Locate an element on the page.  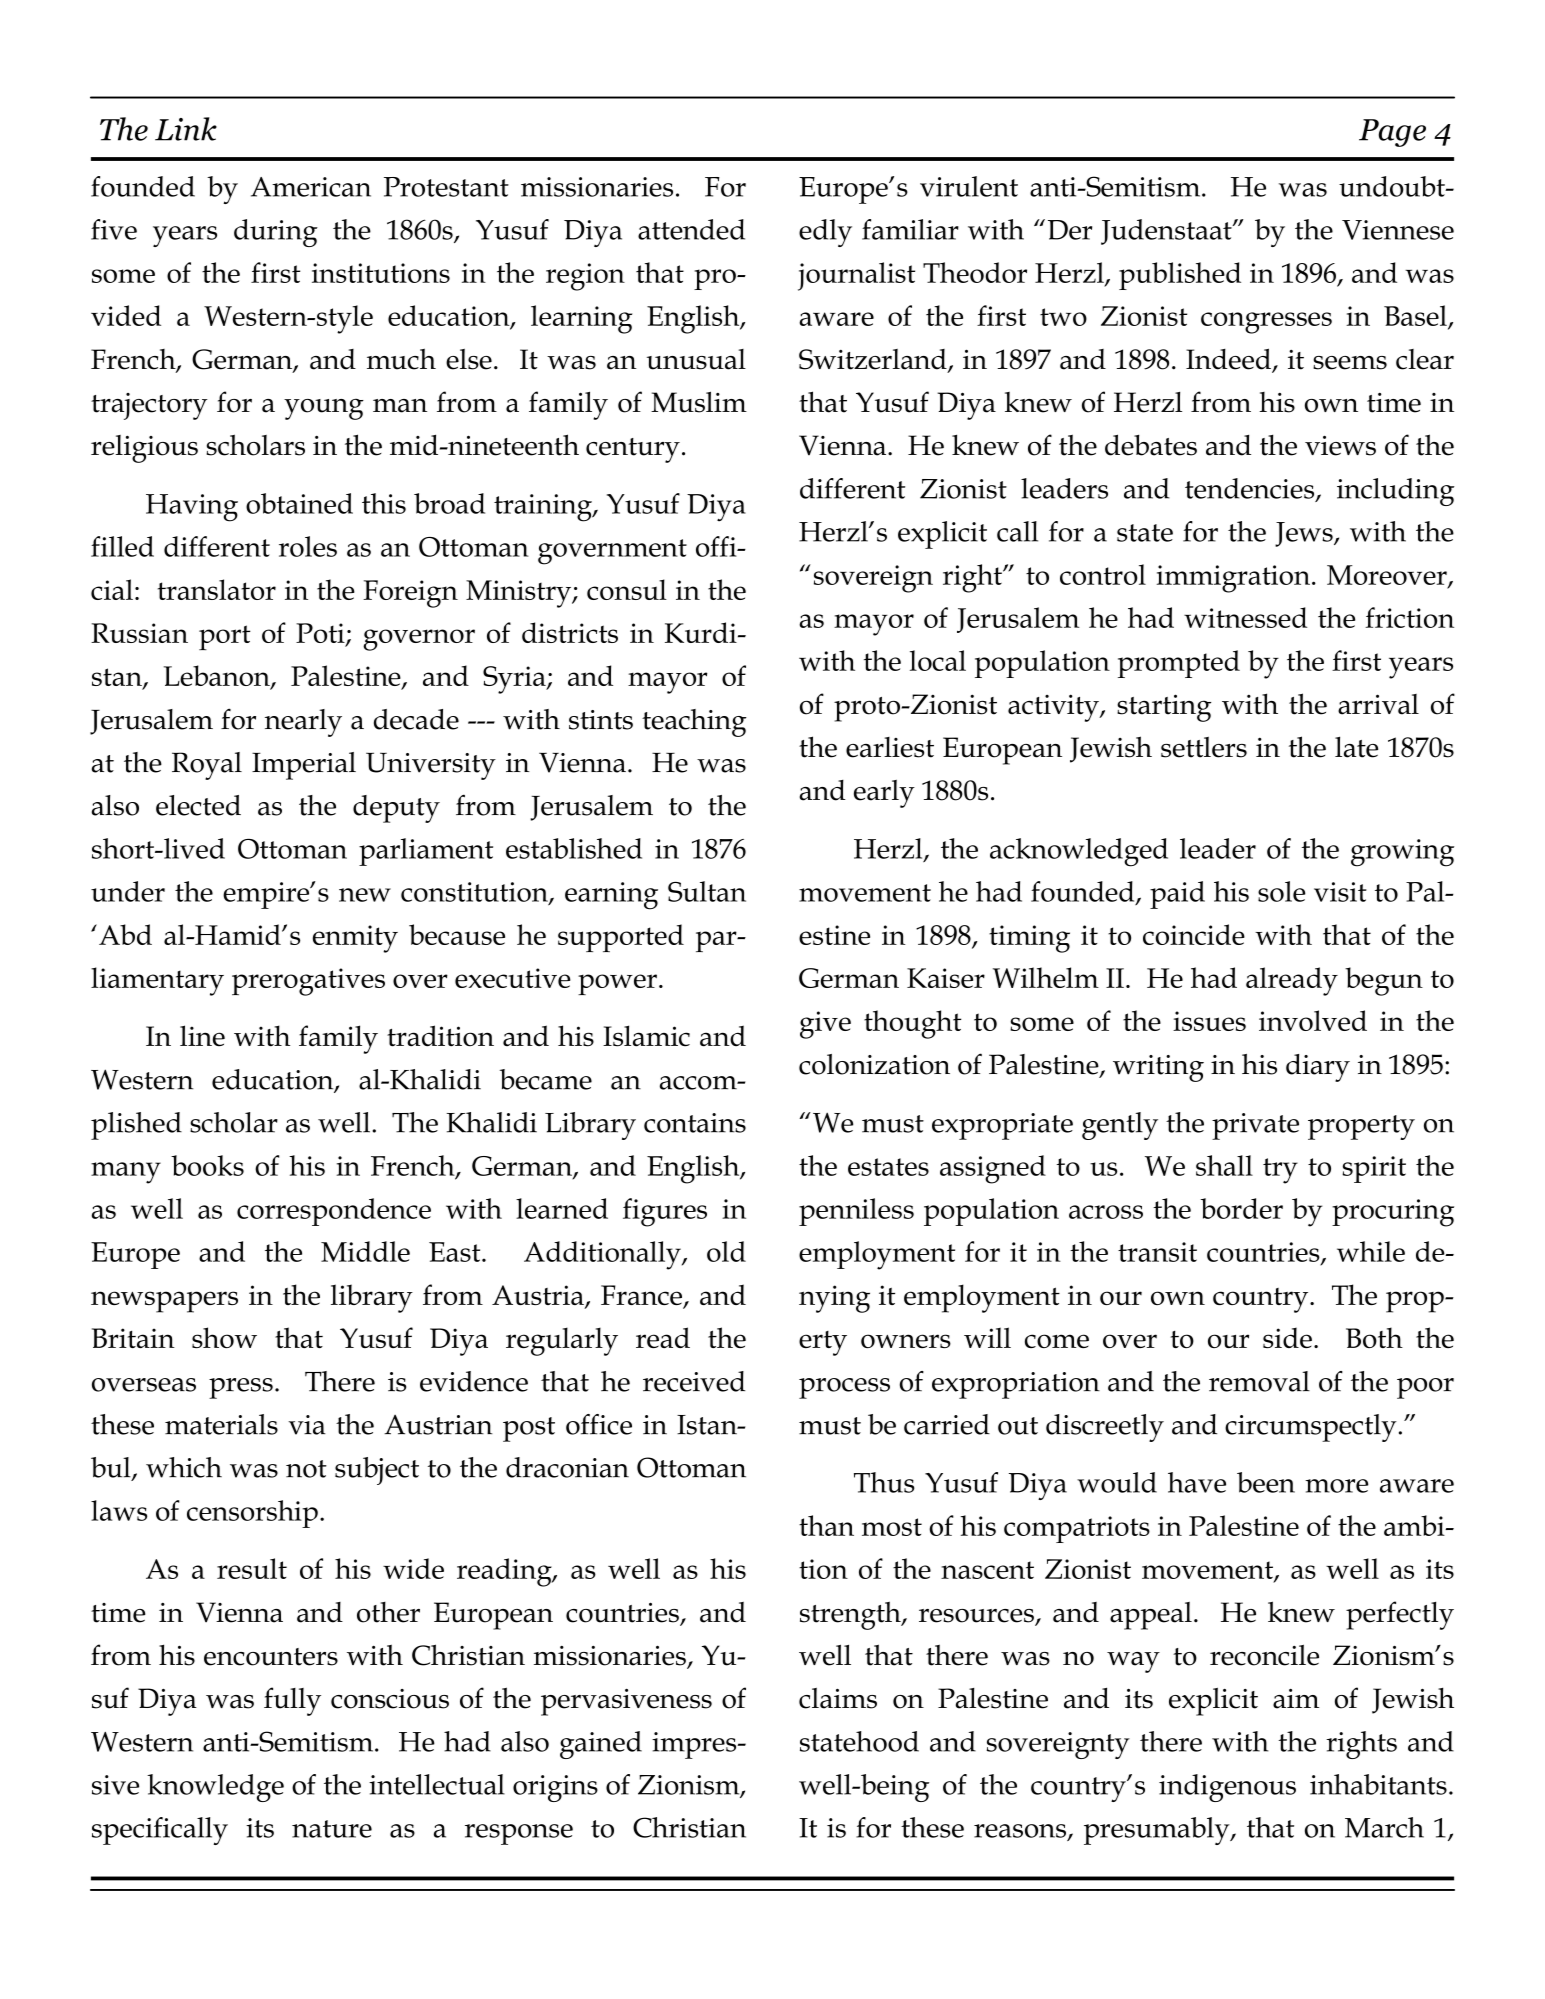
American is located at coordinates (311, 187).
